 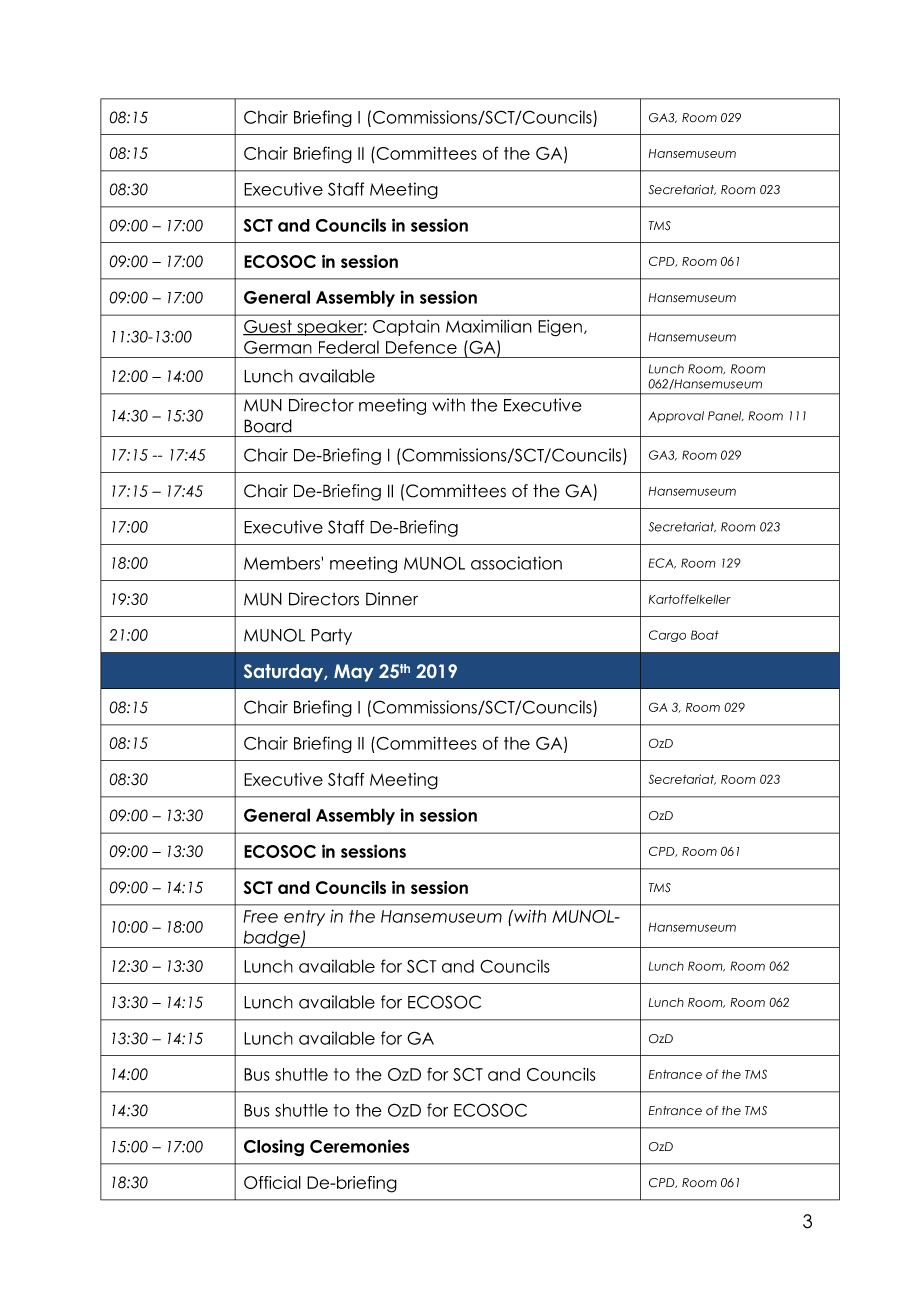 What do you see at coordinates (260, 916) in the image?
I see `Free` at bounding box center [260, 916].
